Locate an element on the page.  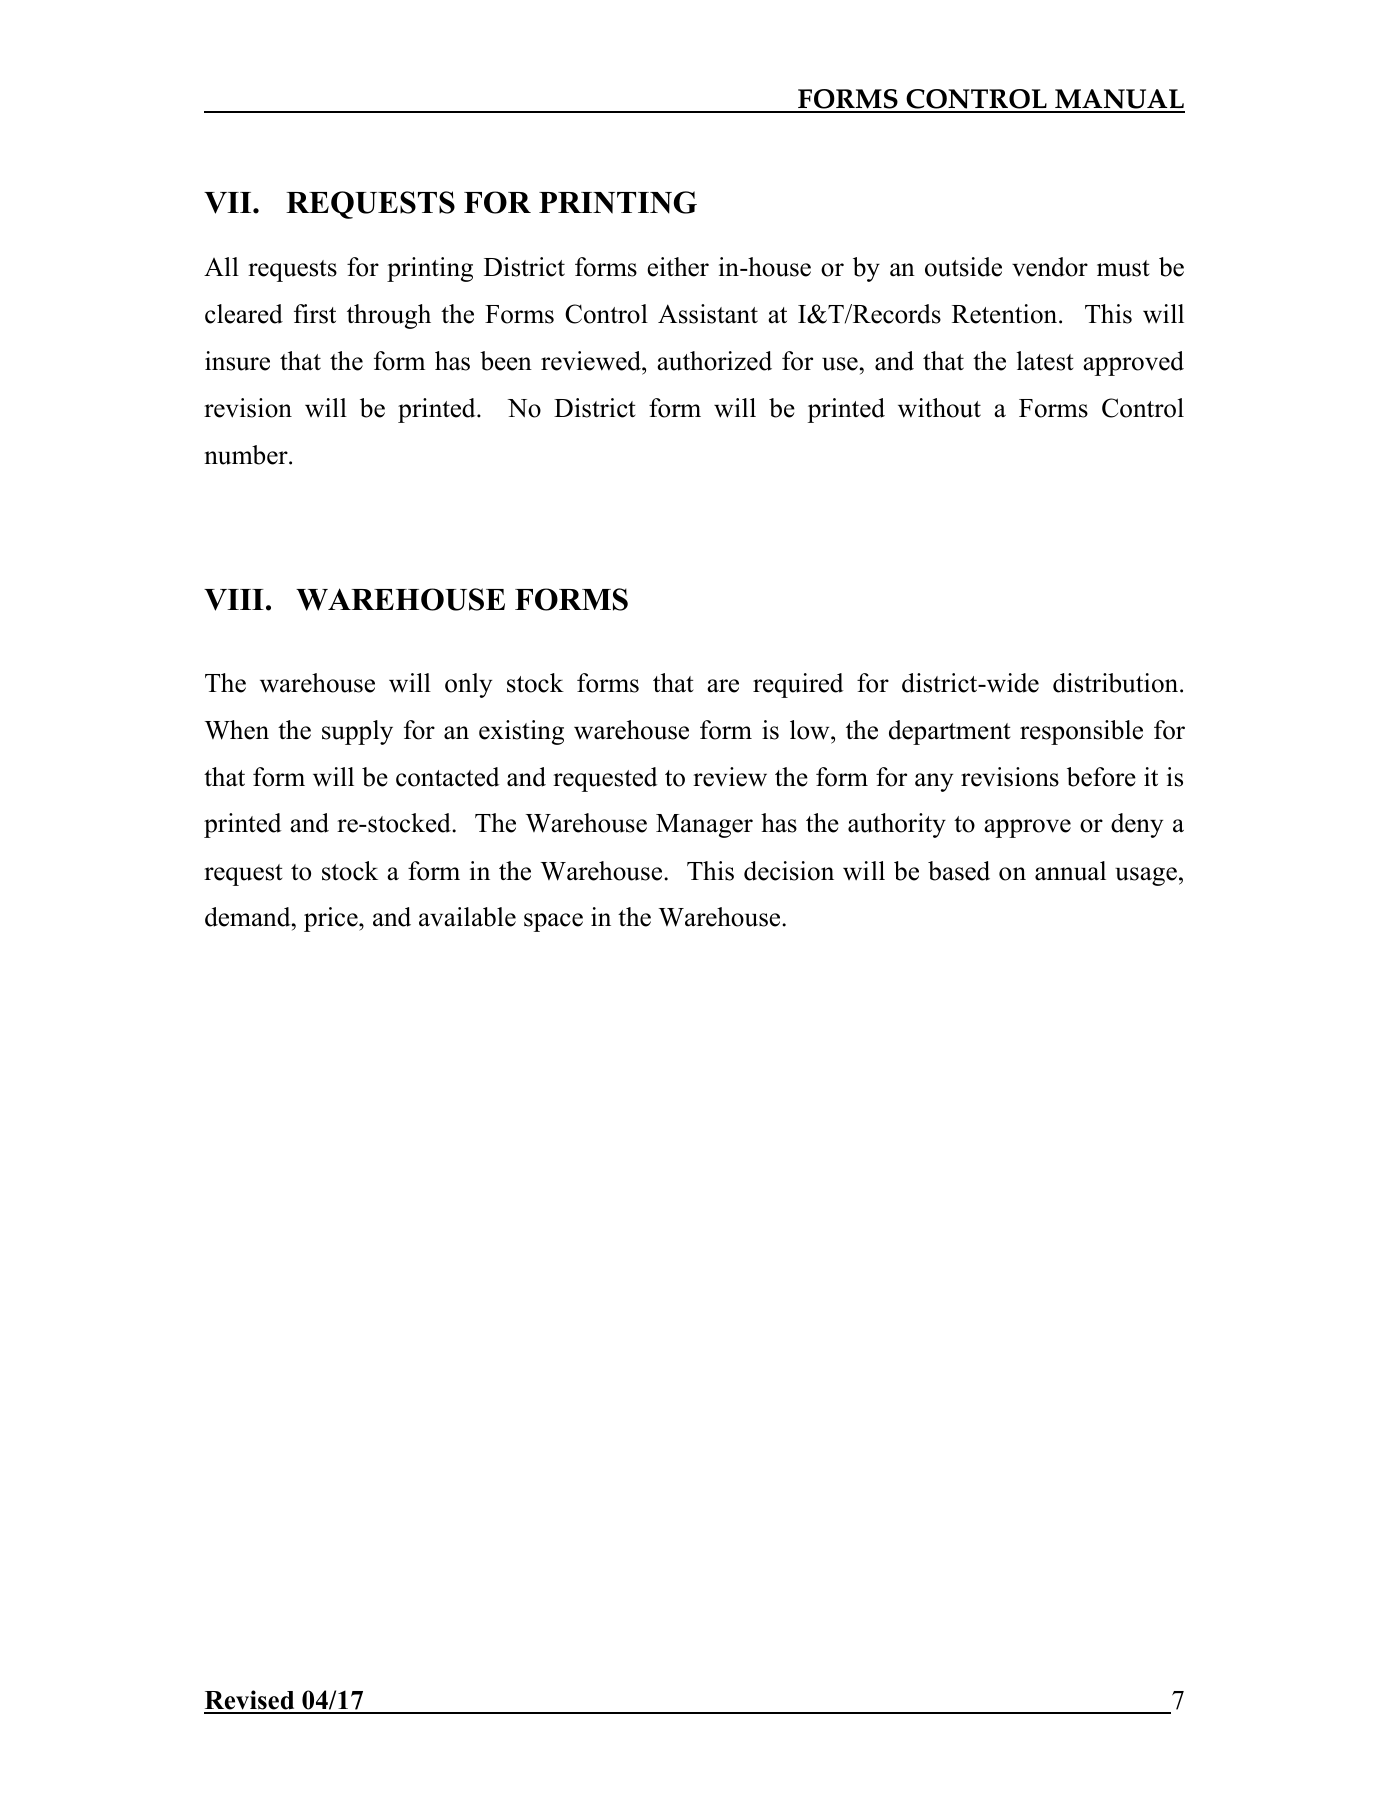
decision is located at coordinates (789, 871).
